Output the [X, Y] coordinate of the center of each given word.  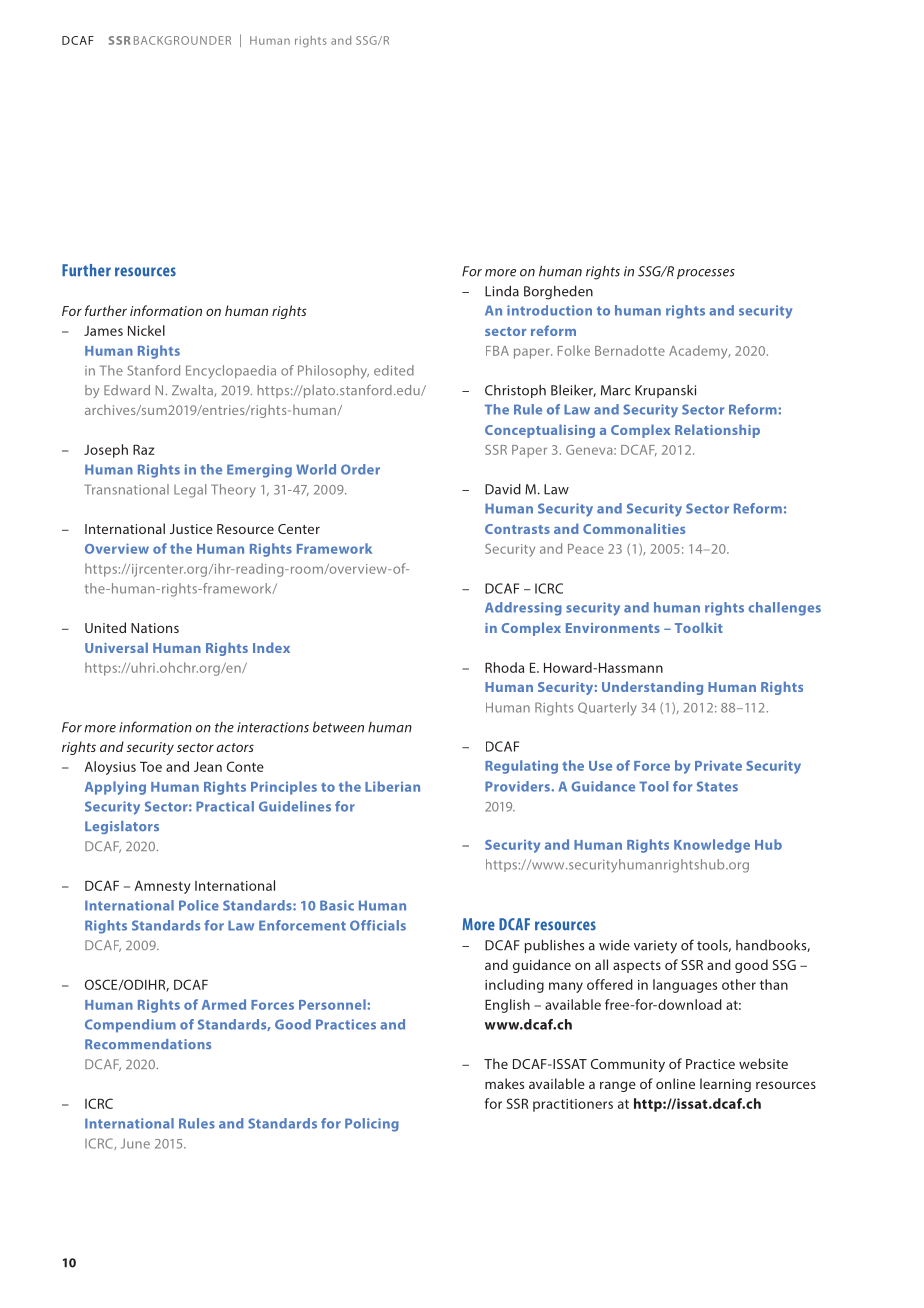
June [135, 1143]
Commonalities [634, 528]
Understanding [652, 688]
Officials [378, 925]
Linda [502, 291]
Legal [190, 491]
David [503, 489]
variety [655, 947]
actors [235, 747]
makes [504, 1083]
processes [706, 274]
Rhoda [504, 667]
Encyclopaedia [231, 372]
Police [199, 905]
